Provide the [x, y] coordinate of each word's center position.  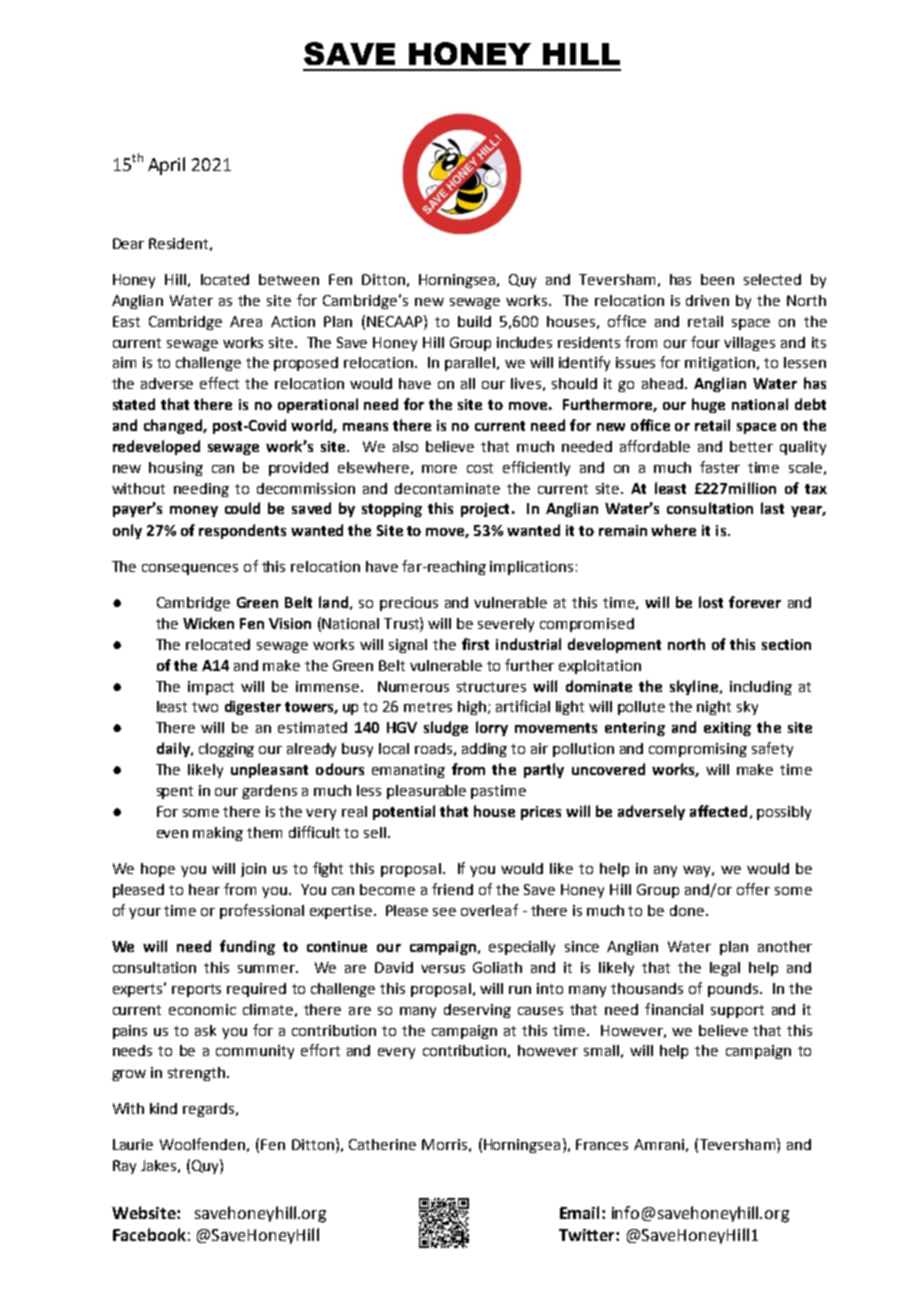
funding [247, 947]
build [474, 321]
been [717, 279]
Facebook [149, 1234]
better [751, 446]
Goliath [497, 967]
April [166, 166]
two [205, 707]
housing [176, 469]
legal [725, 969]
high [472, 708]
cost [480, 468]
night [714, 708]
